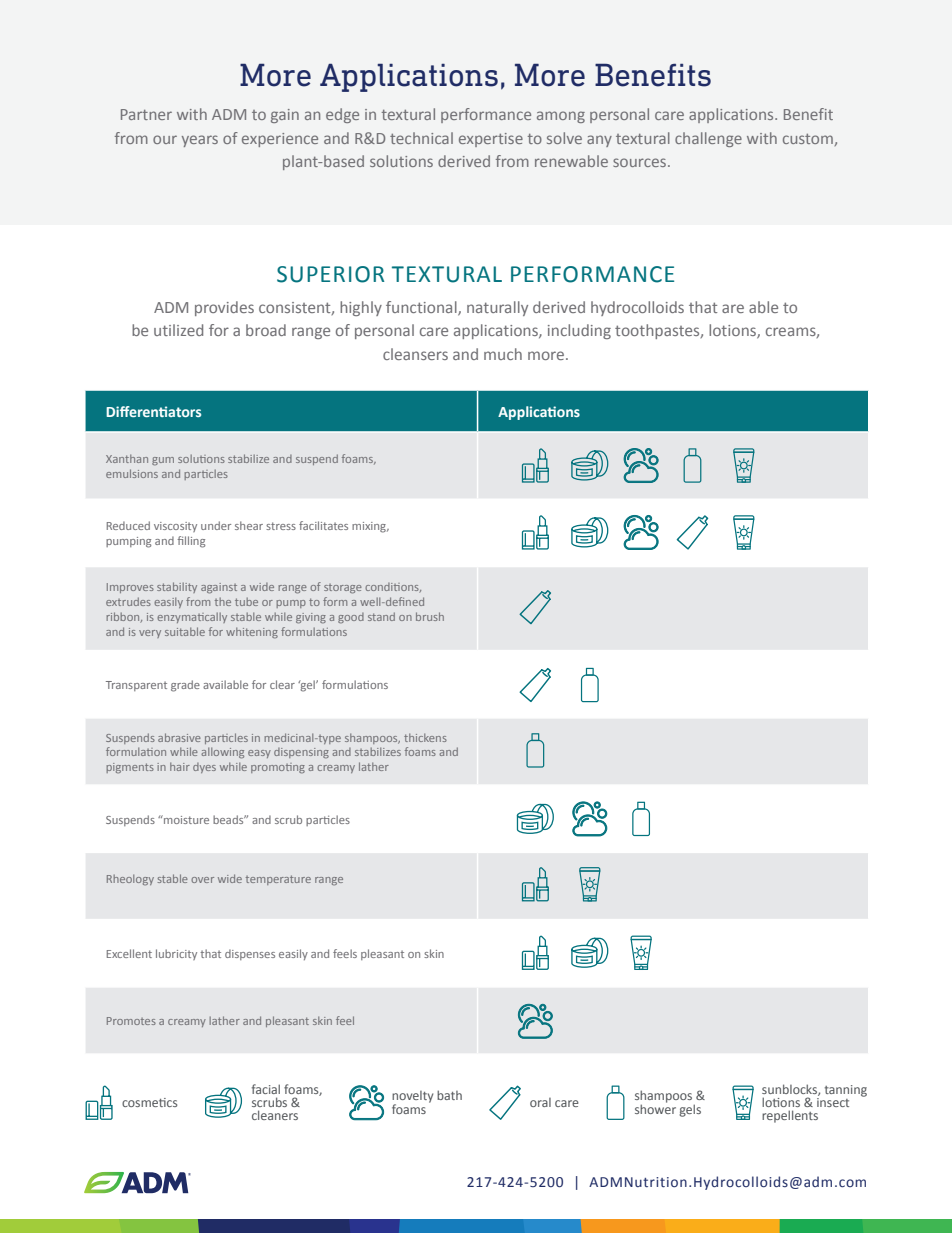 This document has width=952, height=1233. I want to click on tanning, so click(846, 1091).
